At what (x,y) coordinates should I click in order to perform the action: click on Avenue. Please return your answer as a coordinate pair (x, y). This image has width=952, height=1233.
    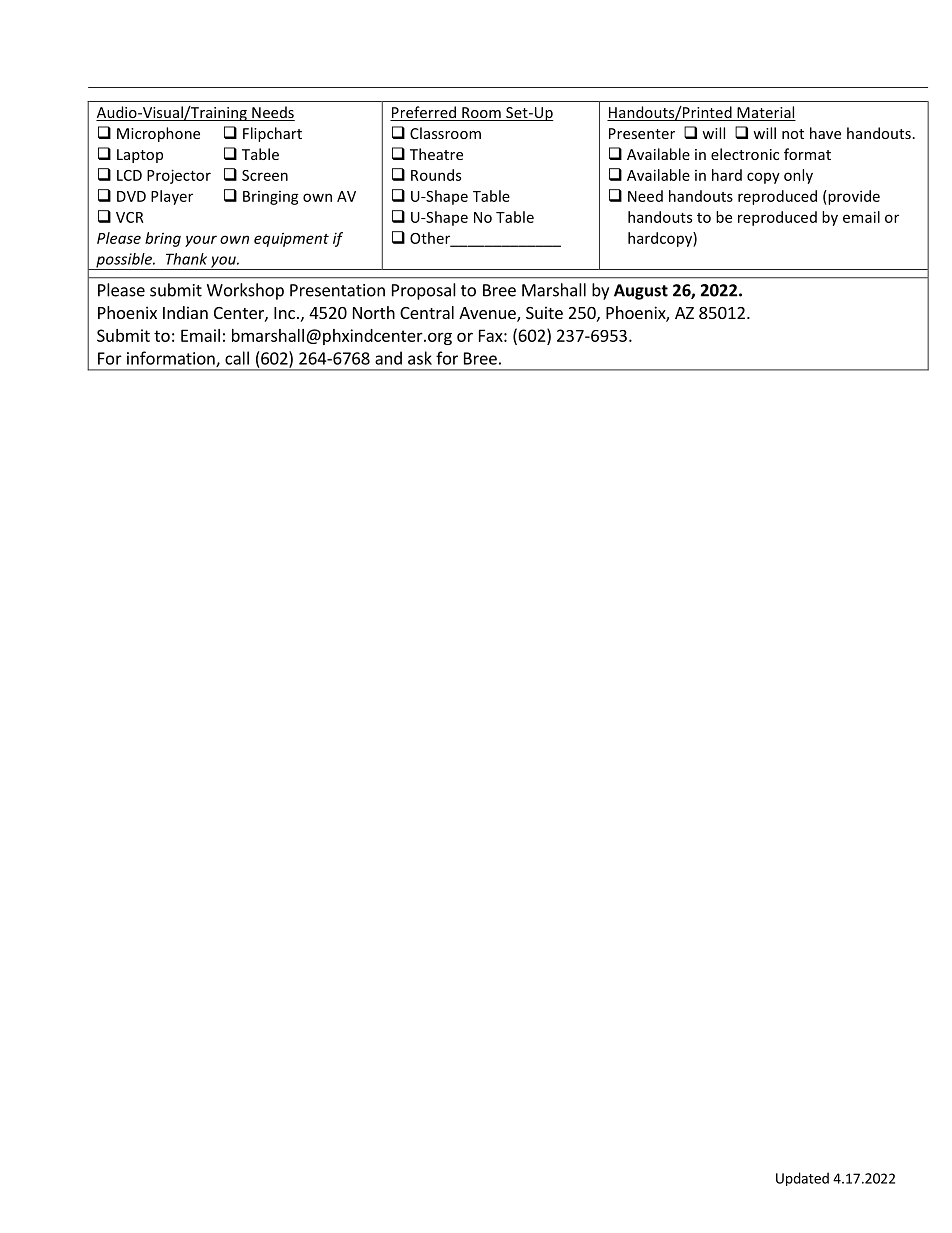
    Looking at the image, I should click on (488, 314).
